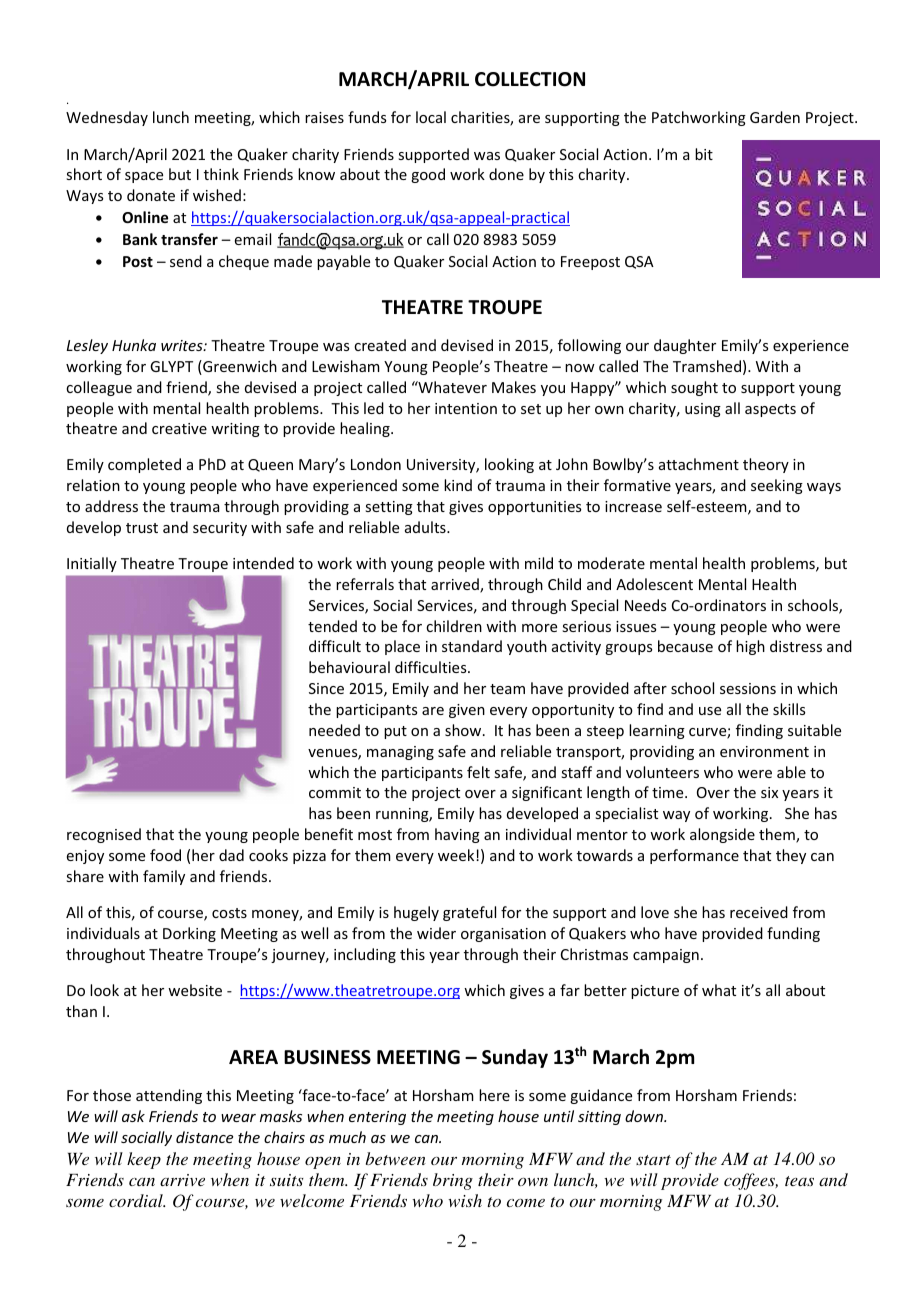 The width and height of the page is (924, 1308). What do you see at coordinates (92, 564) in the page?
I see `Initially` at bounding box center [92, 564].
